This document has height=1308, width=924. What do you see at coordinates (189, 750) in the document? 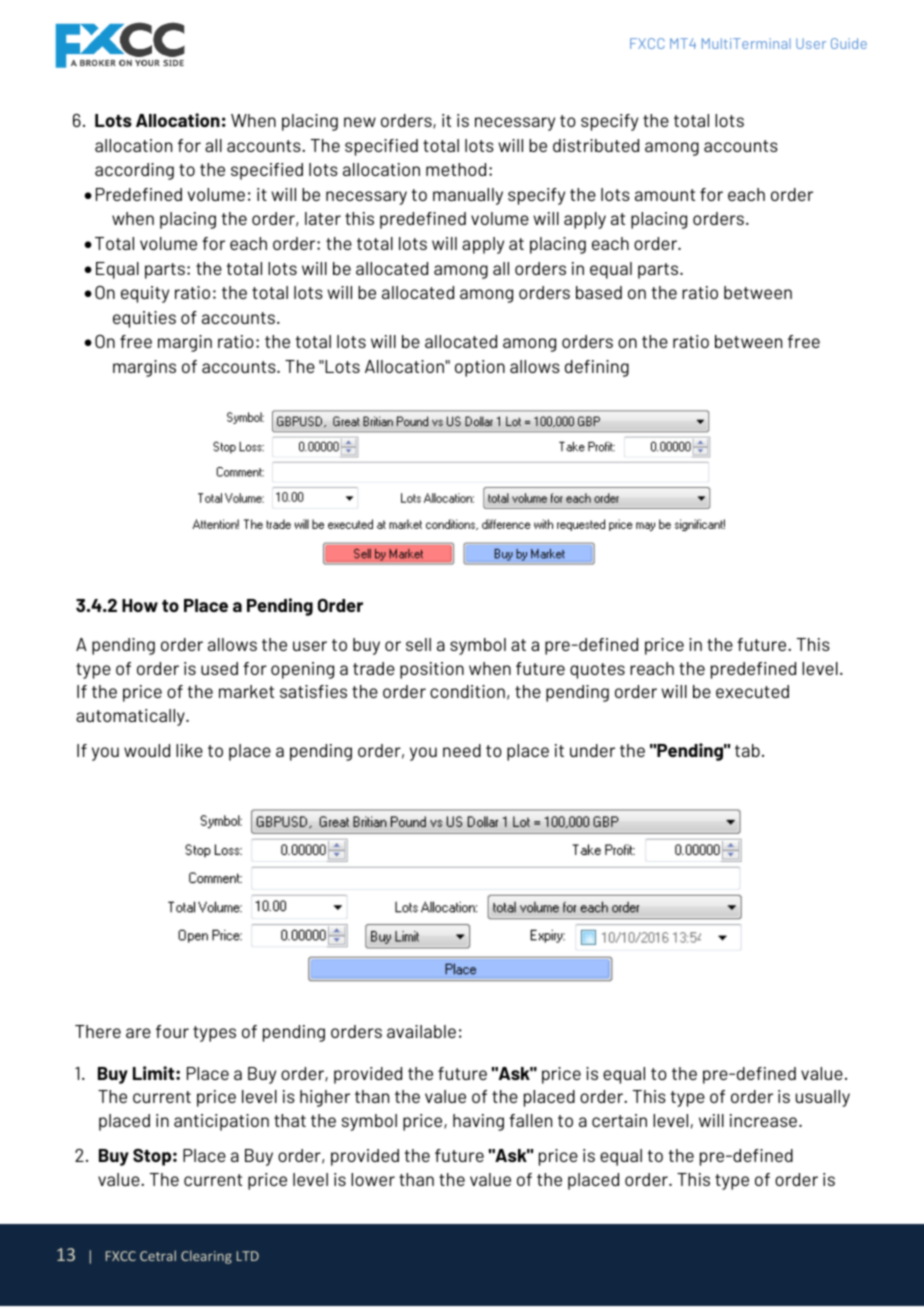
I see `like` at bounding box center [189, 750].
